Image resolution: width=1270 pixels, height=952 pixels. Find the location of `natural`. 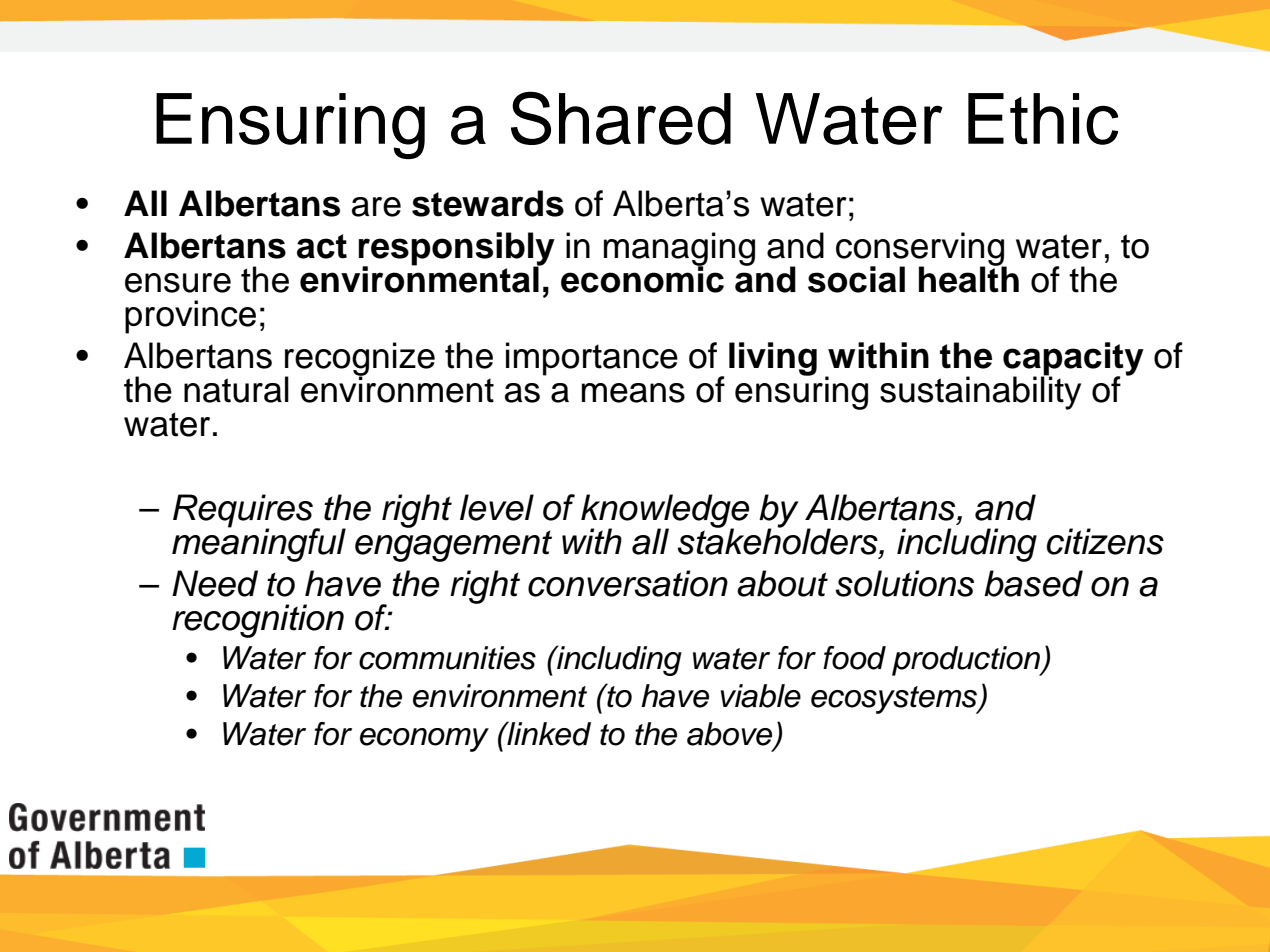

natural is located at coordinates (236, 389).
